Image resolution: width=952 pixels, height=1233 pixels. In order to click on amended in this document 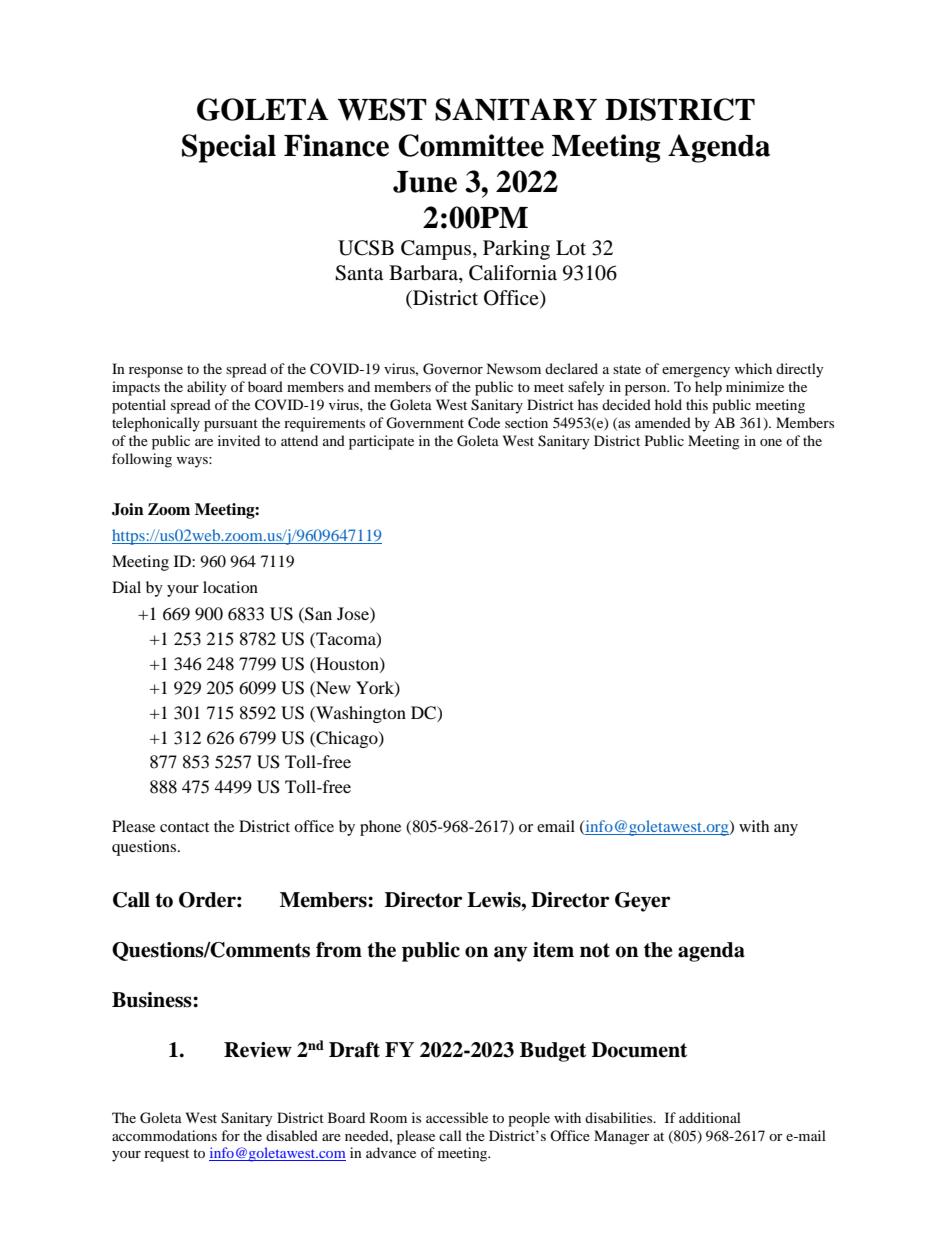, I will do `click(663, 422)`.
